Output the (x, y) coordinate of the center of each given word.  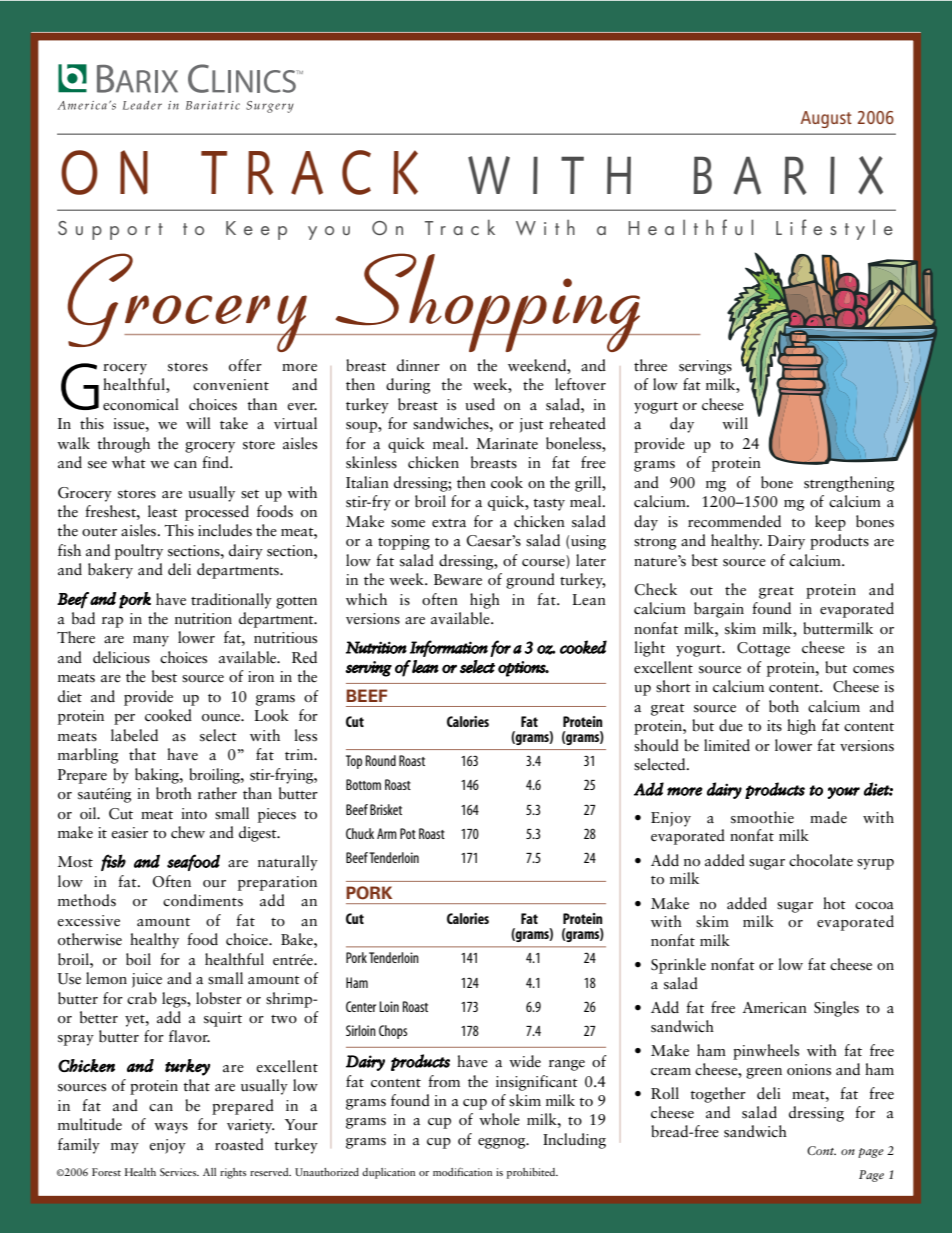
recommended (734, 521)
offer (245, 365)
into (194, 813)
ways (171, 1128)
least (163, 511)
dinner (418, 365)
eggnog (503, 1143)
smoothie (762, 817)
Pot (408, 833)
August (826, 119)
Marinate (507, 444)
